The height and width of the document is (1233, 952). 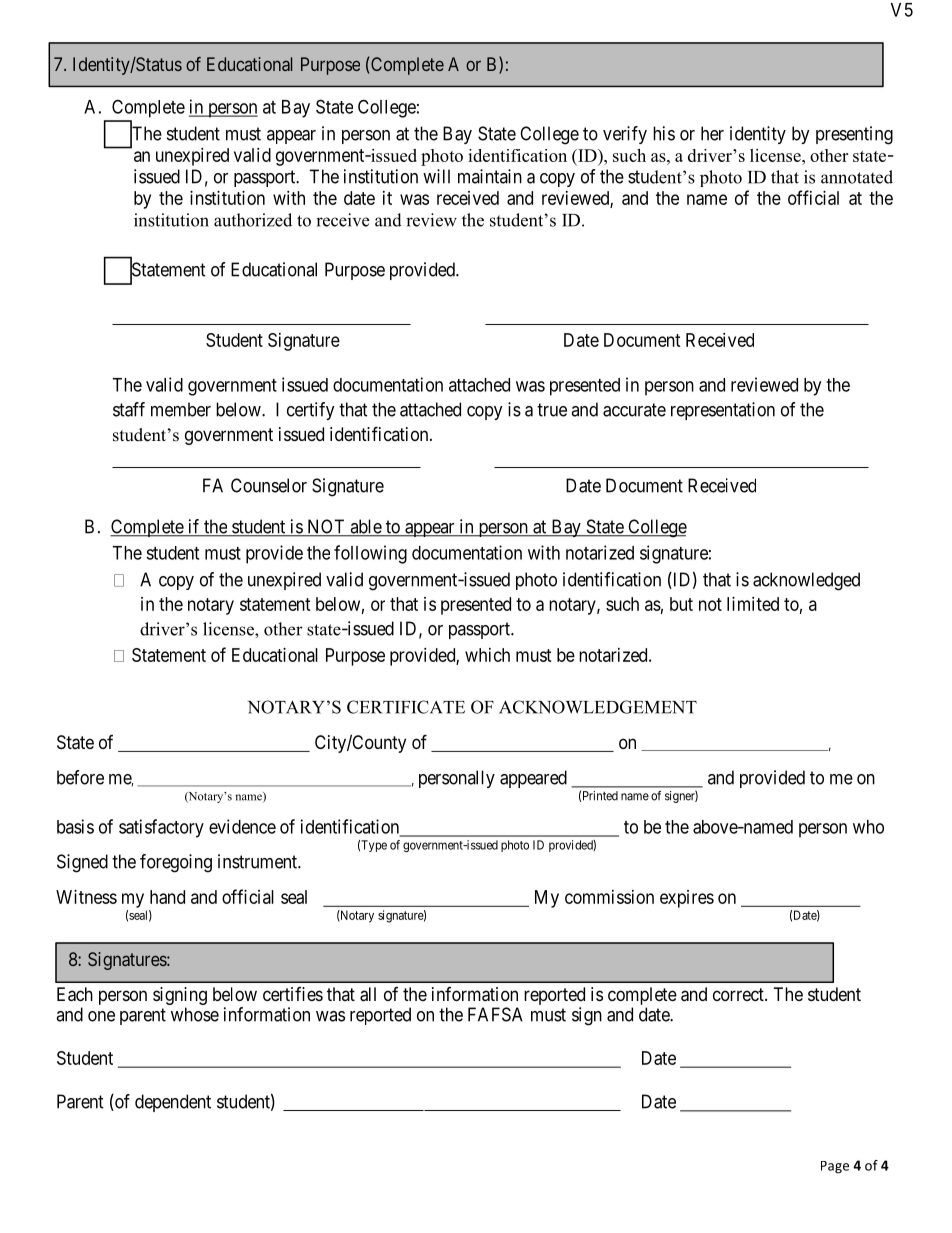 What do you see at coordinates (173, 1103) in the document?
I see `dependent` at bounding box center [173, 1103].
